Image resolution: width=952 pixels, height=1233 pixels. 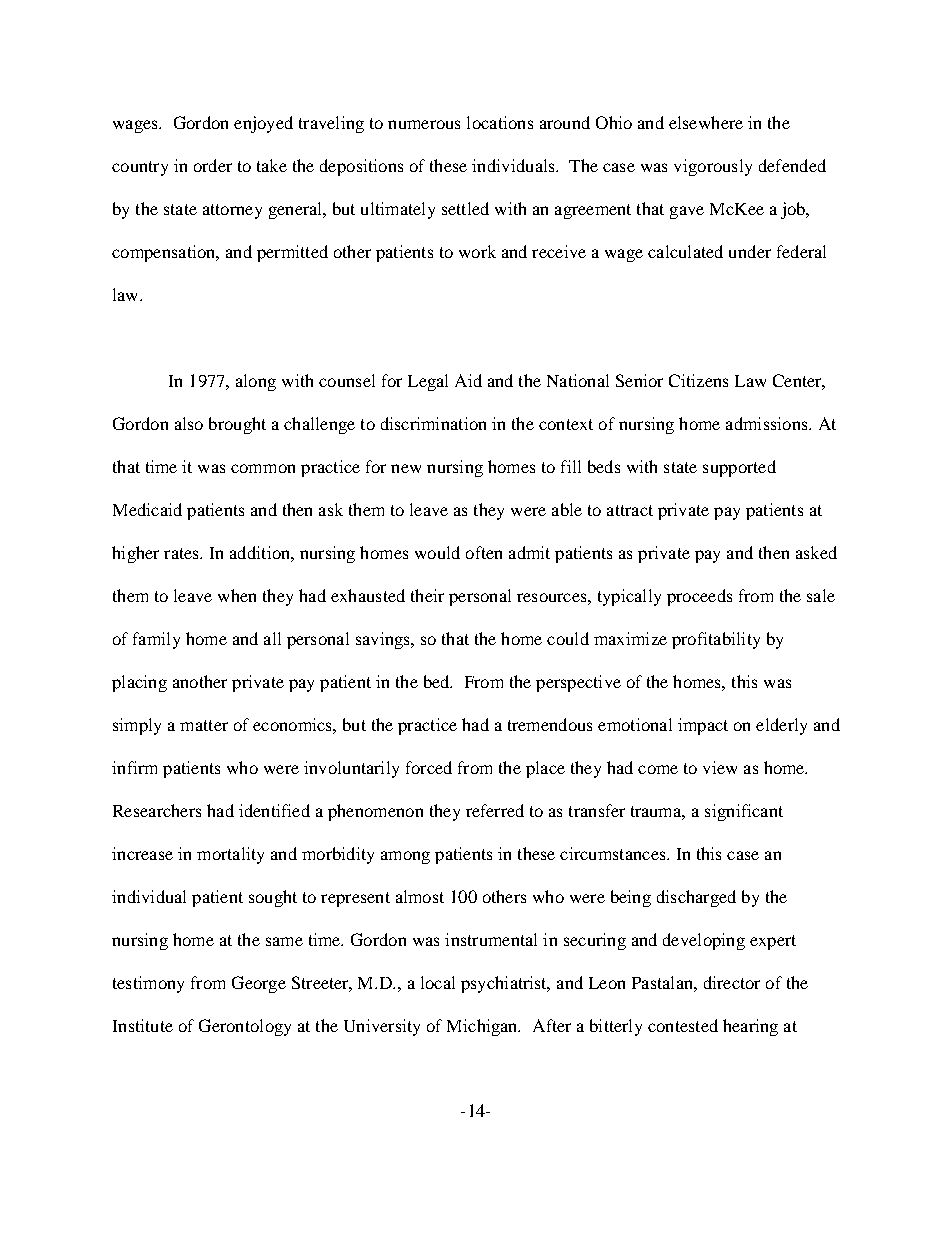 What do you see at coordinates (484, 552) in the document?
I see `often` at bounding box center [484, 552].
